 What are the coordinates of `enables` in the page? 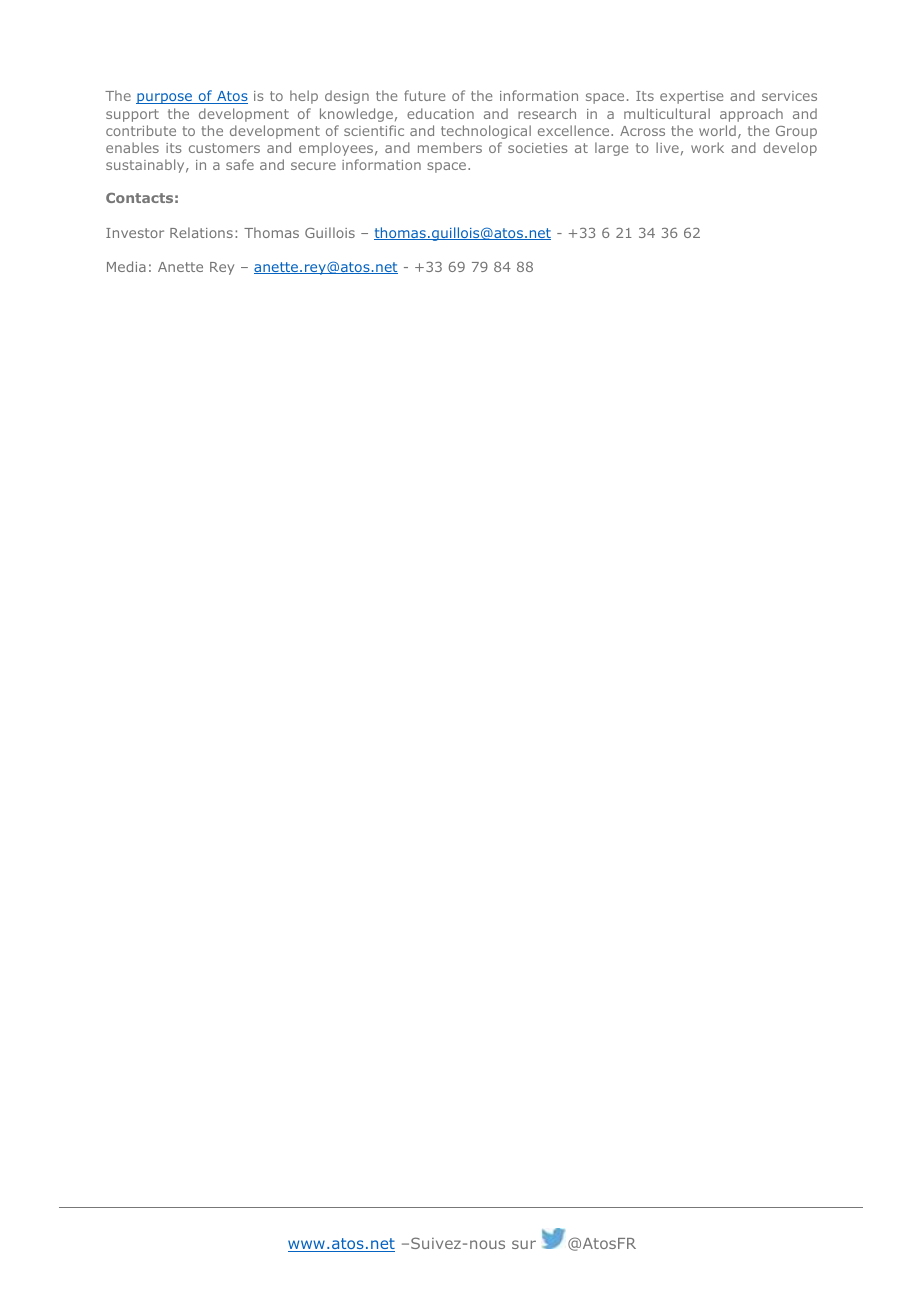 It's located at (132, 147).
